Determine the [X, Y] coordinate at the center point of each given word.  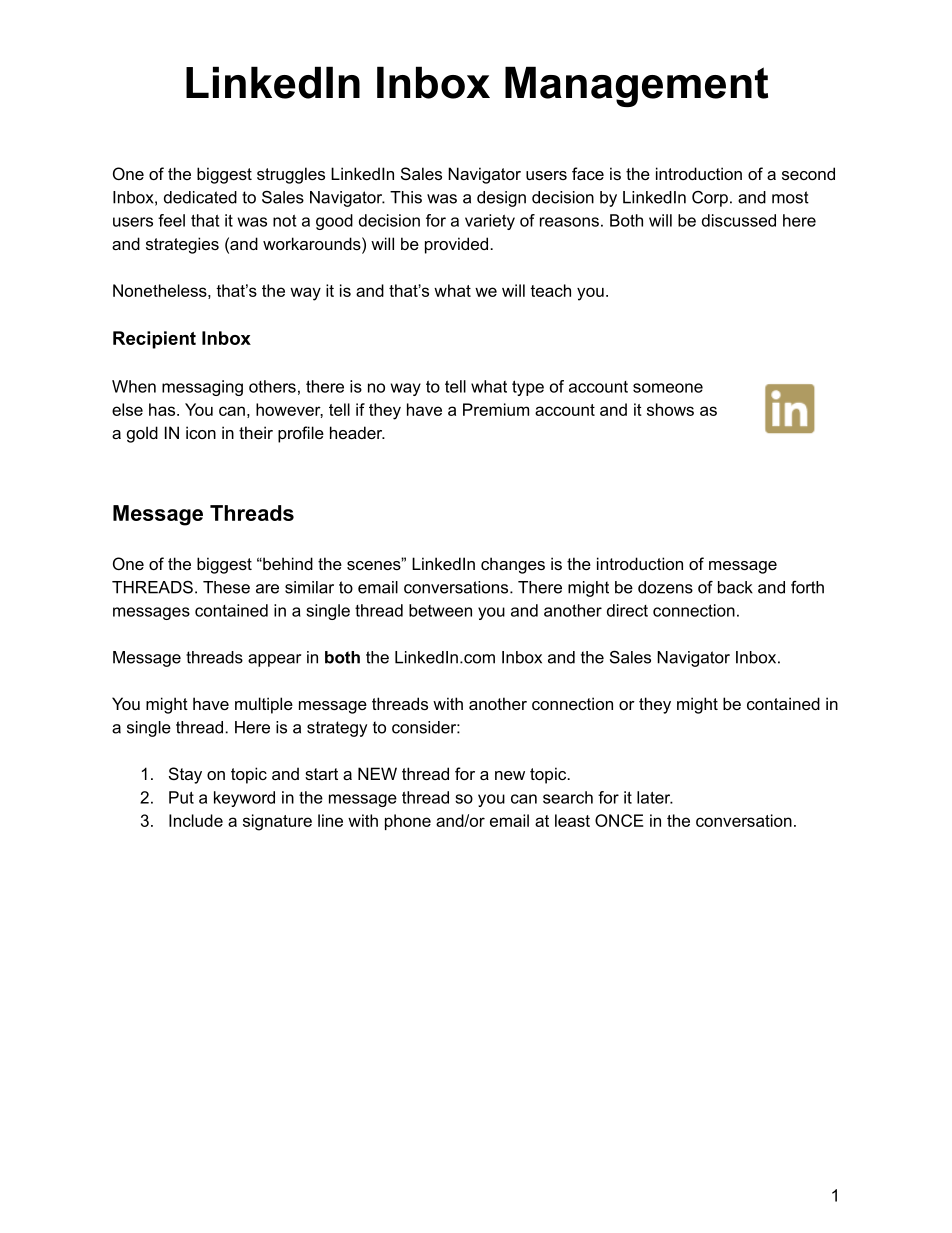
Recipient [154, 340]
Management [636, 86]
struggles [291, 175]
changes [513, 565]
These [226, 587]
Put [181, 797]
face [588, 173]
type [528, 388]
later [655, 797]
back [735, 587]
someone [668, 388]
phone [408, 822]
